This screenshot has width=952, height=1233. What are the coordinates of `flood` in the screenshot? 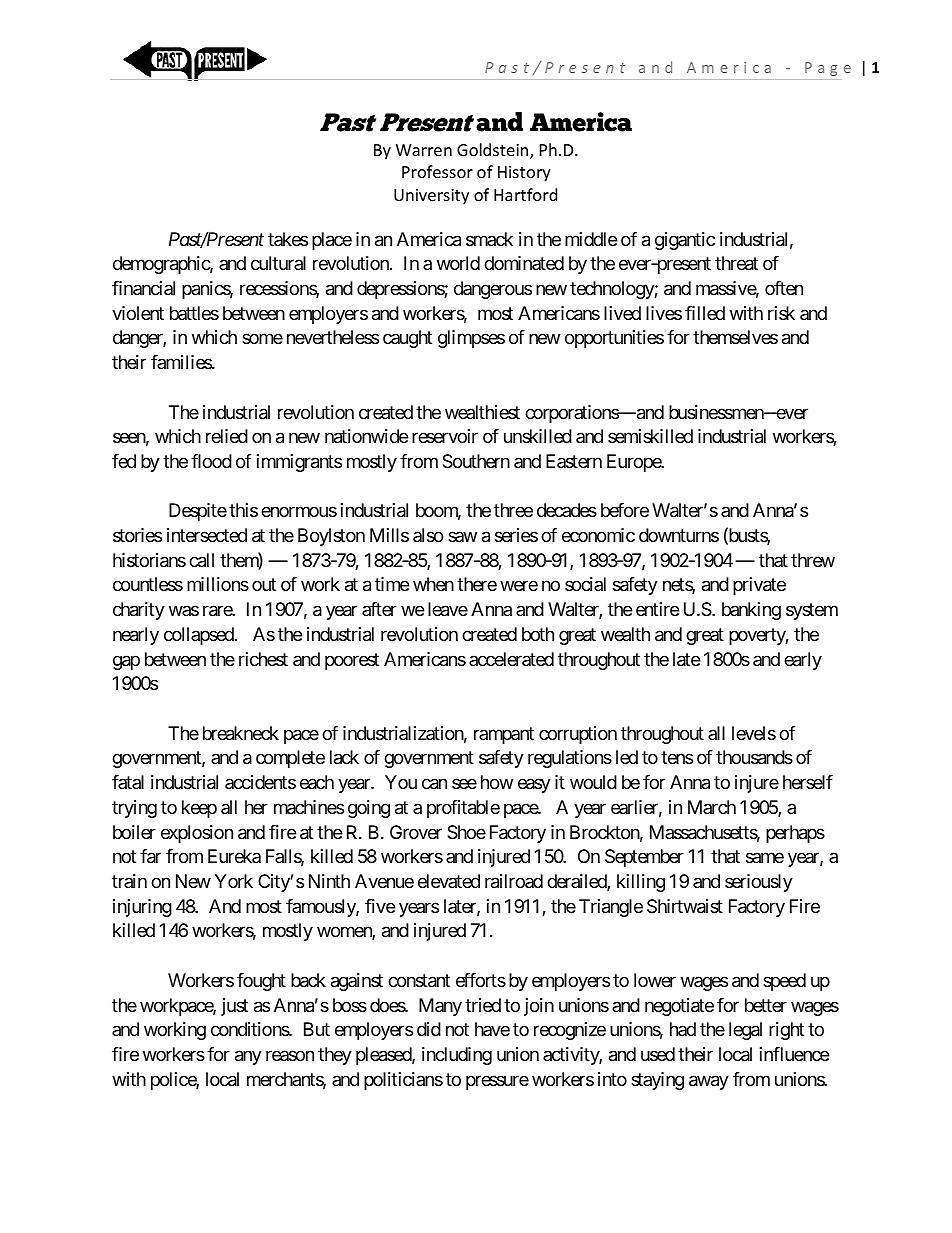 It's located at (211, 461).
